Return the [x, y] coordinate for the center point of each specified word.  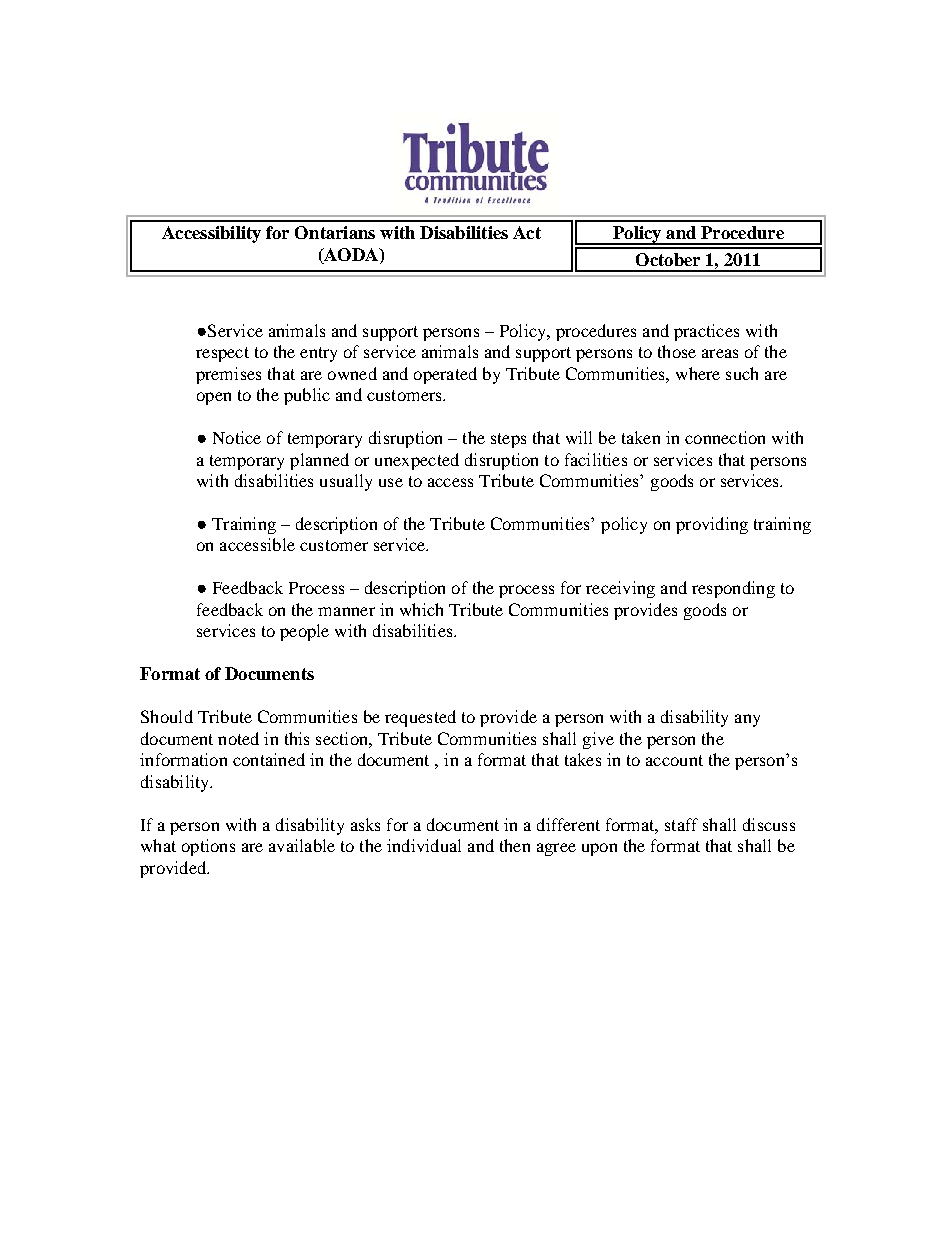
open [214, 398]
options [208, 847]
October [668, 259]
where [698, 373]
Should [167, 716]
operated [445, 375]
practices [706, 332]
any [747, 720]
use [391, 482]
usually [346, 482]
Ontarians [335, 232]
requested [420, 718]
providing [712, 525]
